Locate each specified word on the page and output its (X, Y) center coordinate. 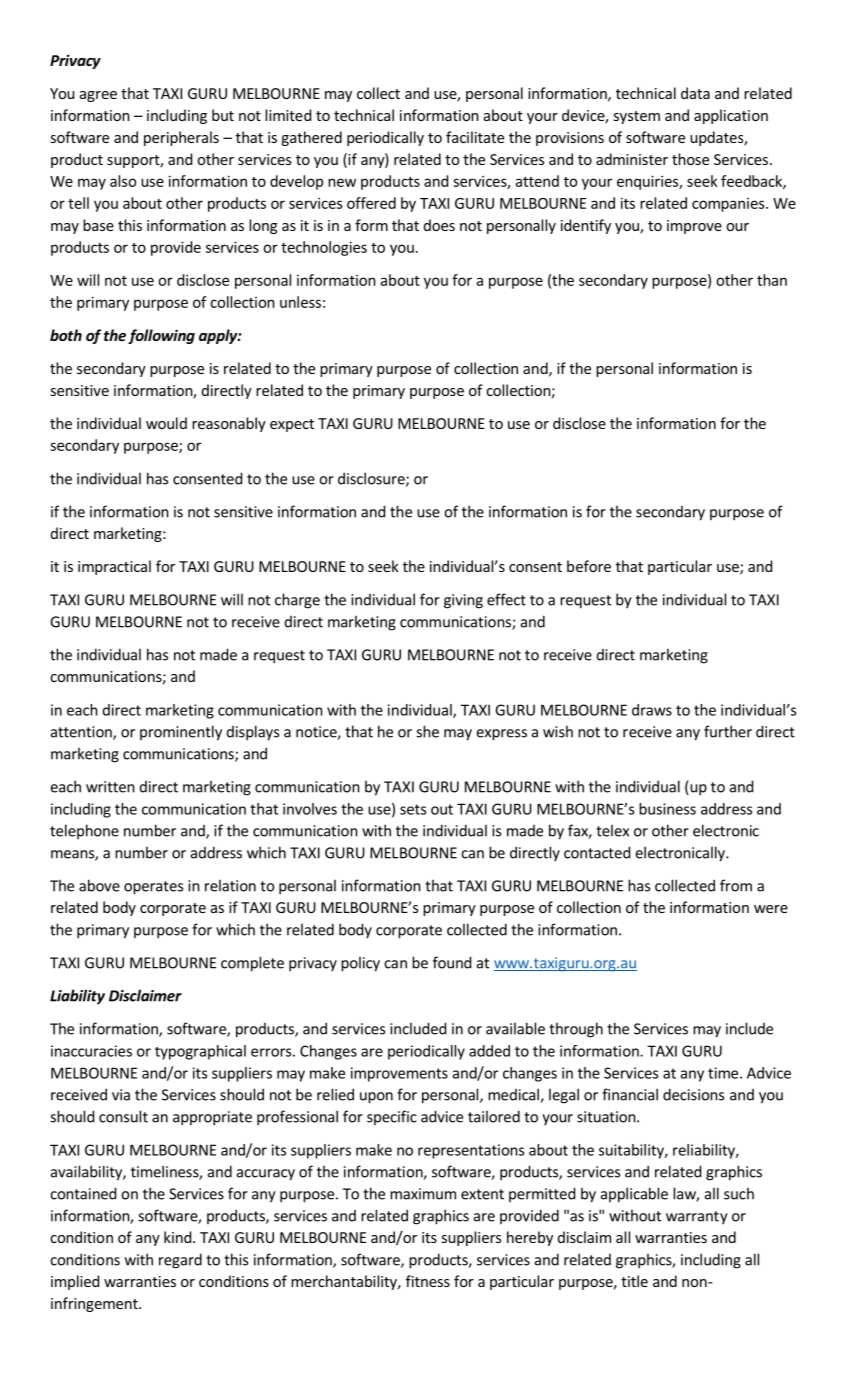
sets (413, 809)
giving (463, 601)
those (690, 159)
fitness (428, 1281)
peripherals (181, 138)
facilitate (475, 137)
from (736, 885)
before (589, 566)
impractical (114, 567)
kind (177, 1237)
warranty (697, 1218)
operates (153, 888)
